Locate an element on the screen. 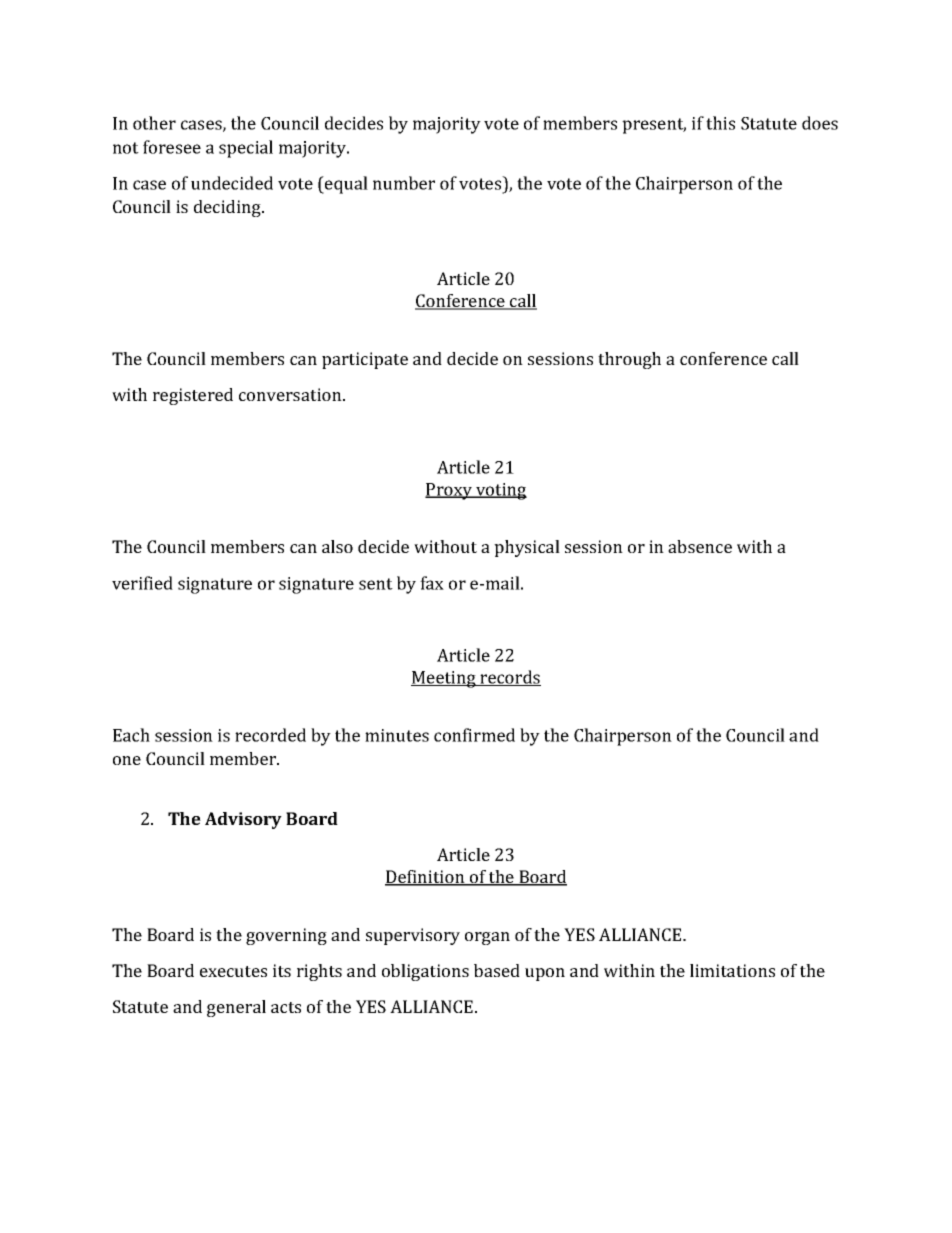  participate is located at coordinates (365, 360).
